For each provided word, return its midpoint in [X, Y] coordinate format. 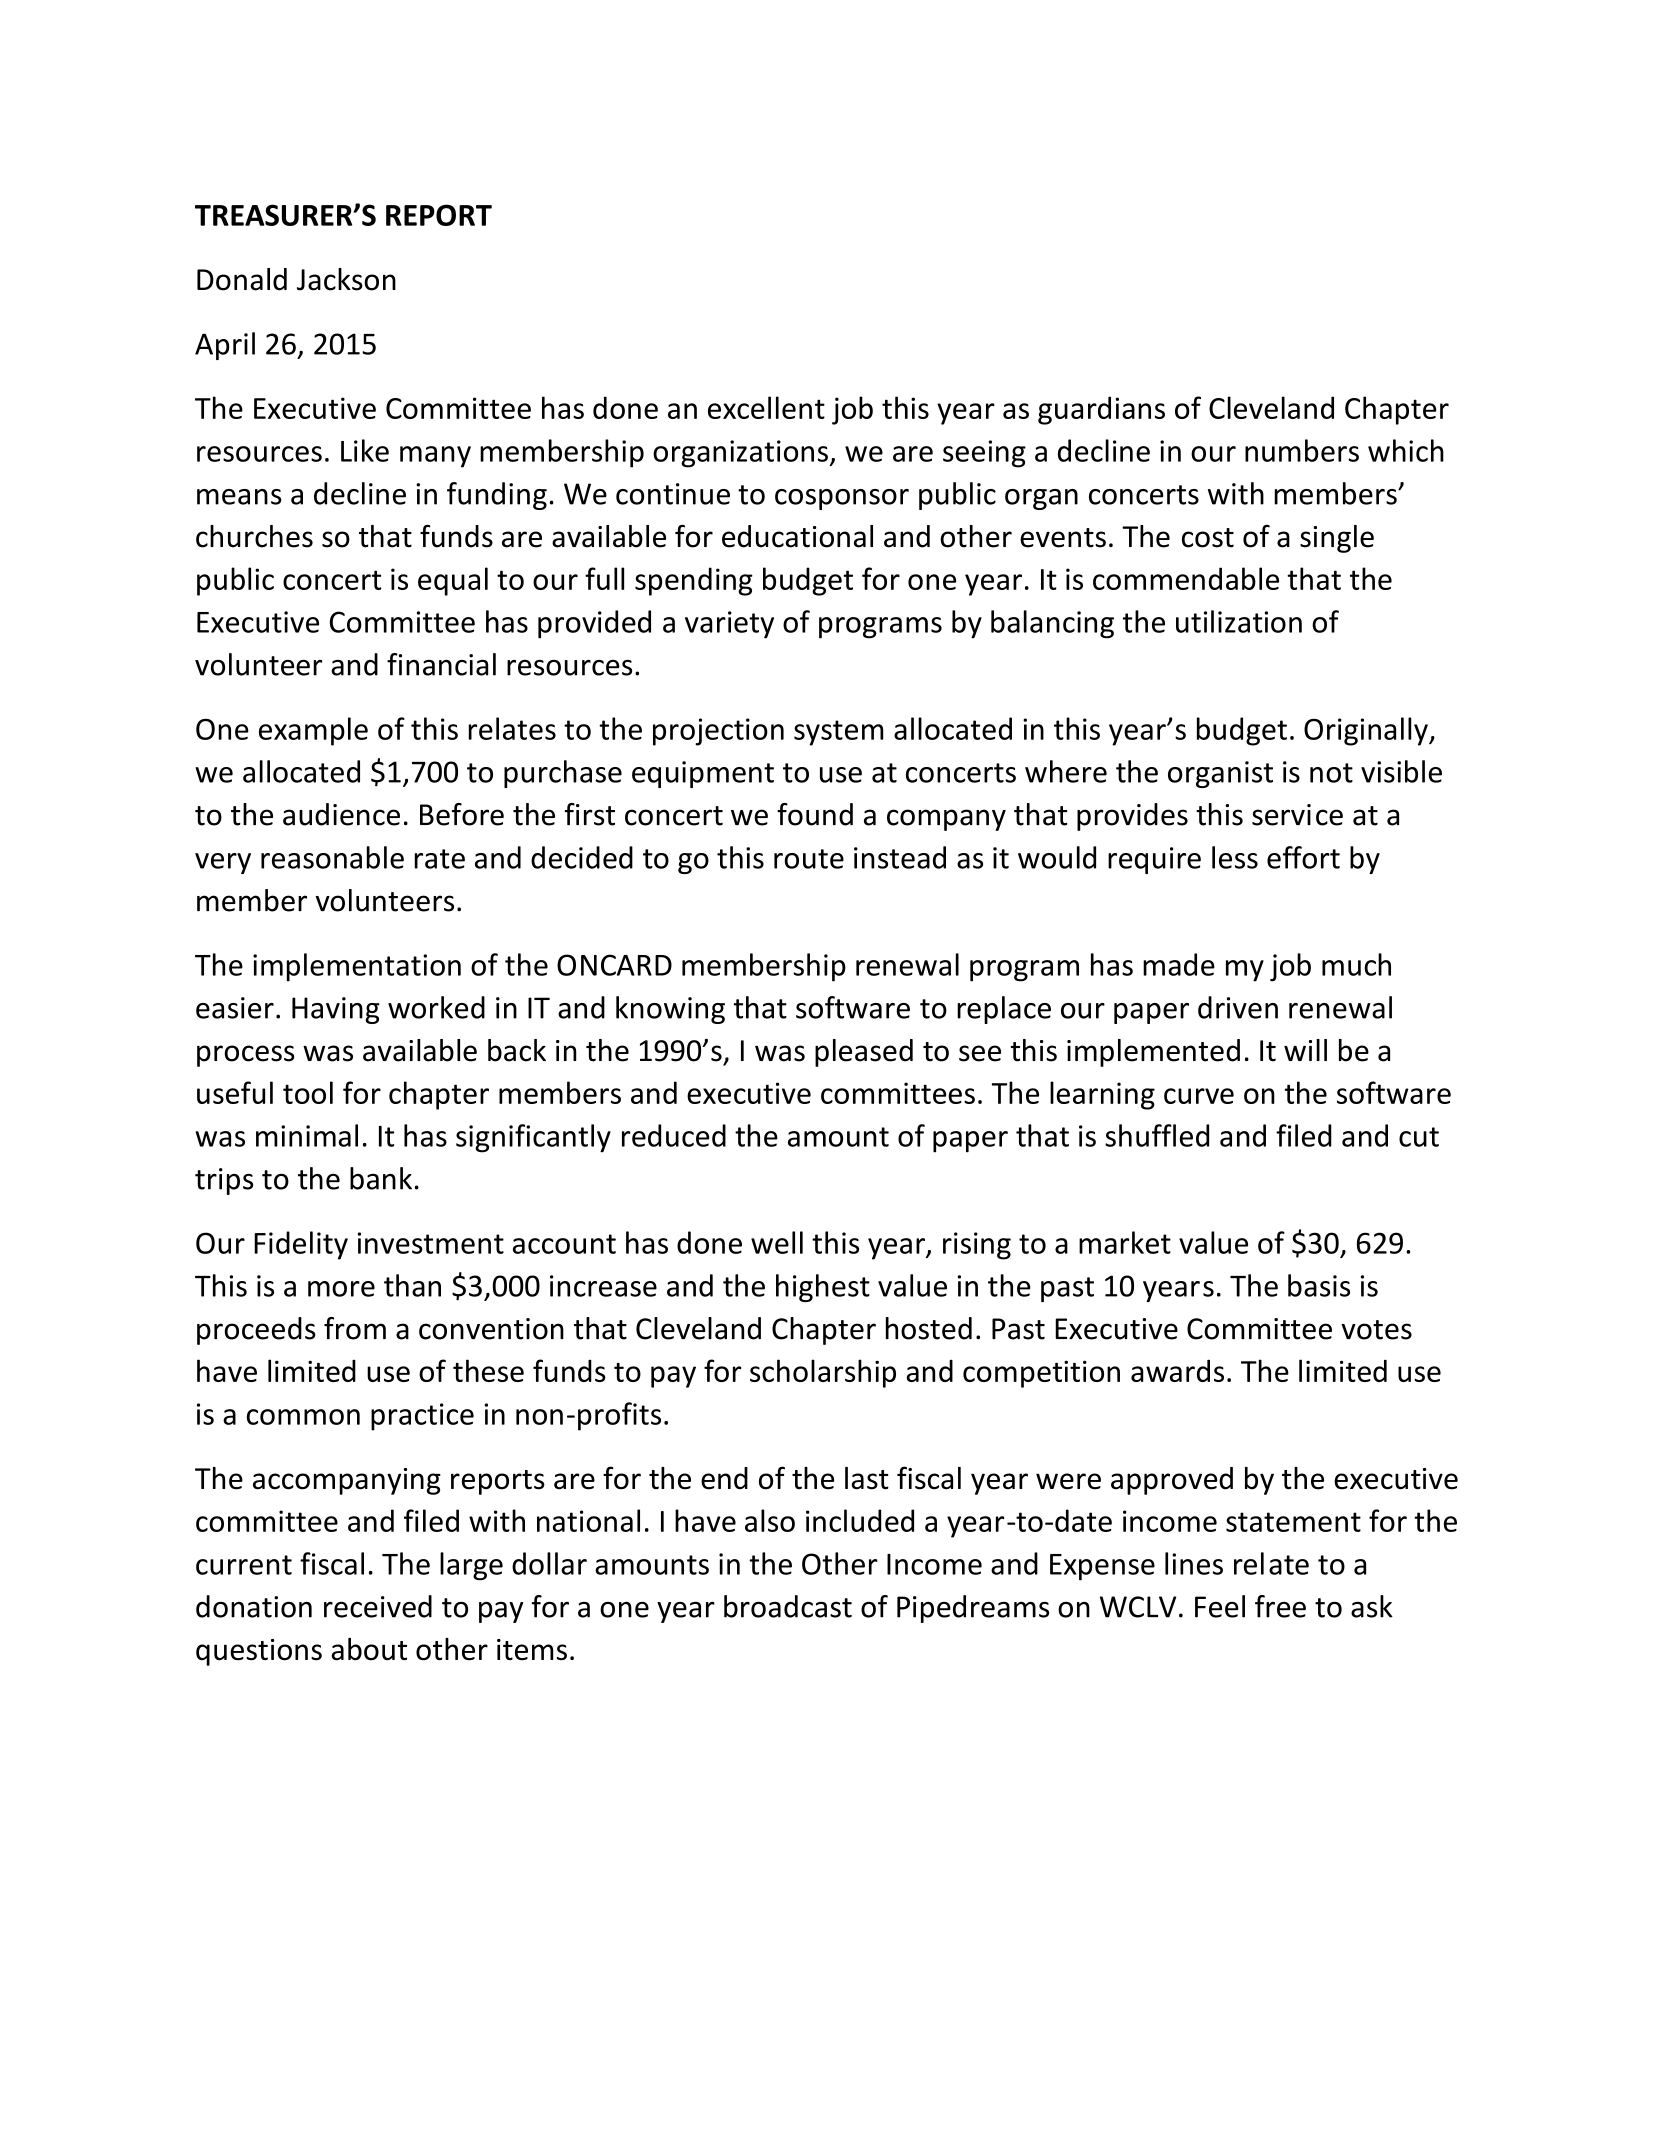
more [341, 1289]
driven [1238, 1007]
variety [729, 625]
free [1280, 1606]
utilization [1239, 621]
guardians [1101, 410]
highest [823, 1288]
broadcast [788, 1606]
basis [1319, 1285]
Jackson [346, 279]
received [378, 1606]
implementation [357, 967]
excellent [766, 407]
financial [441, 664]
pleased [864, 1053]
